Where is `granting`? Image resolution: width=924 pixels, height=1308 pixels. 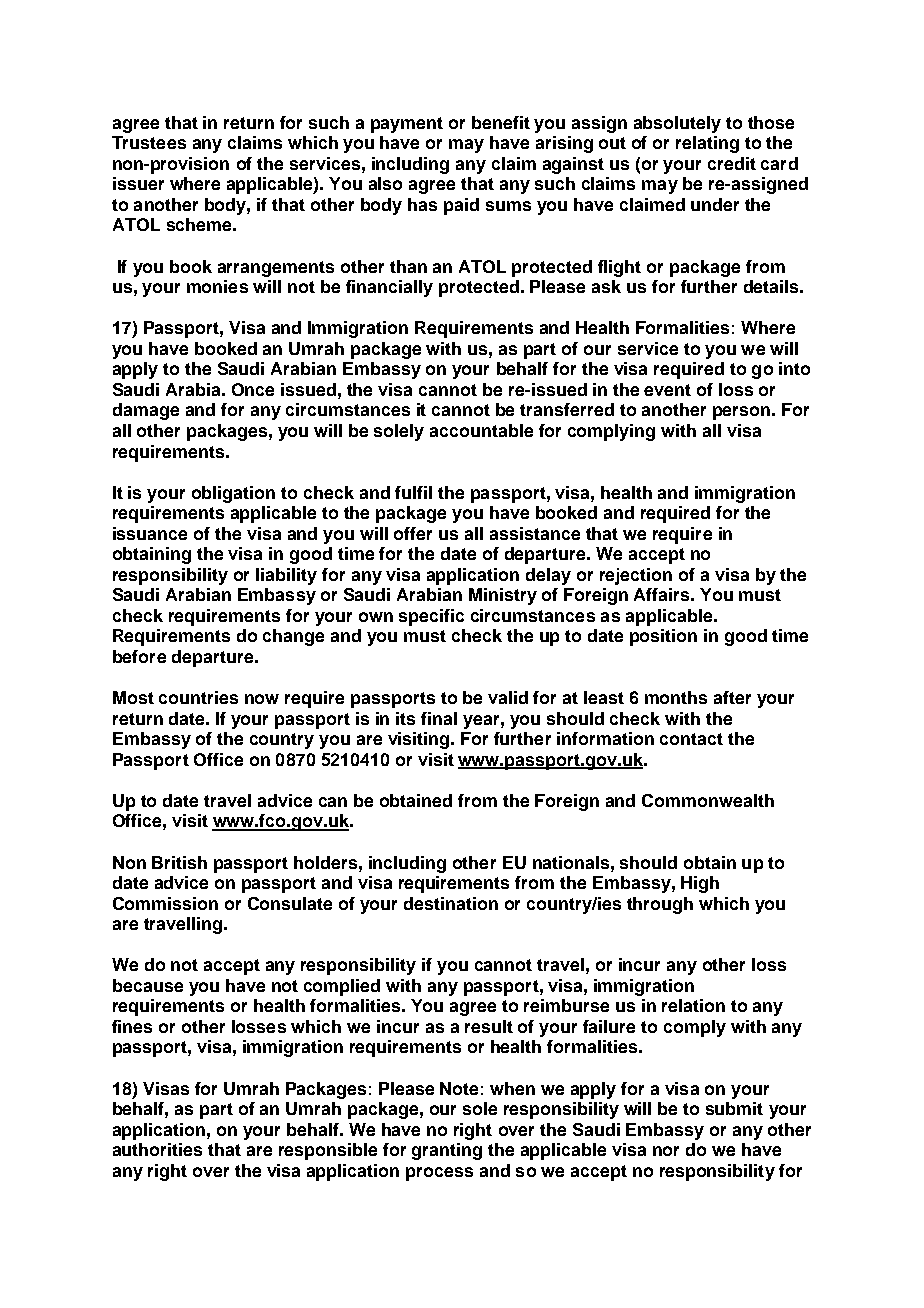
granting is located at coordinates (447, 1151).
